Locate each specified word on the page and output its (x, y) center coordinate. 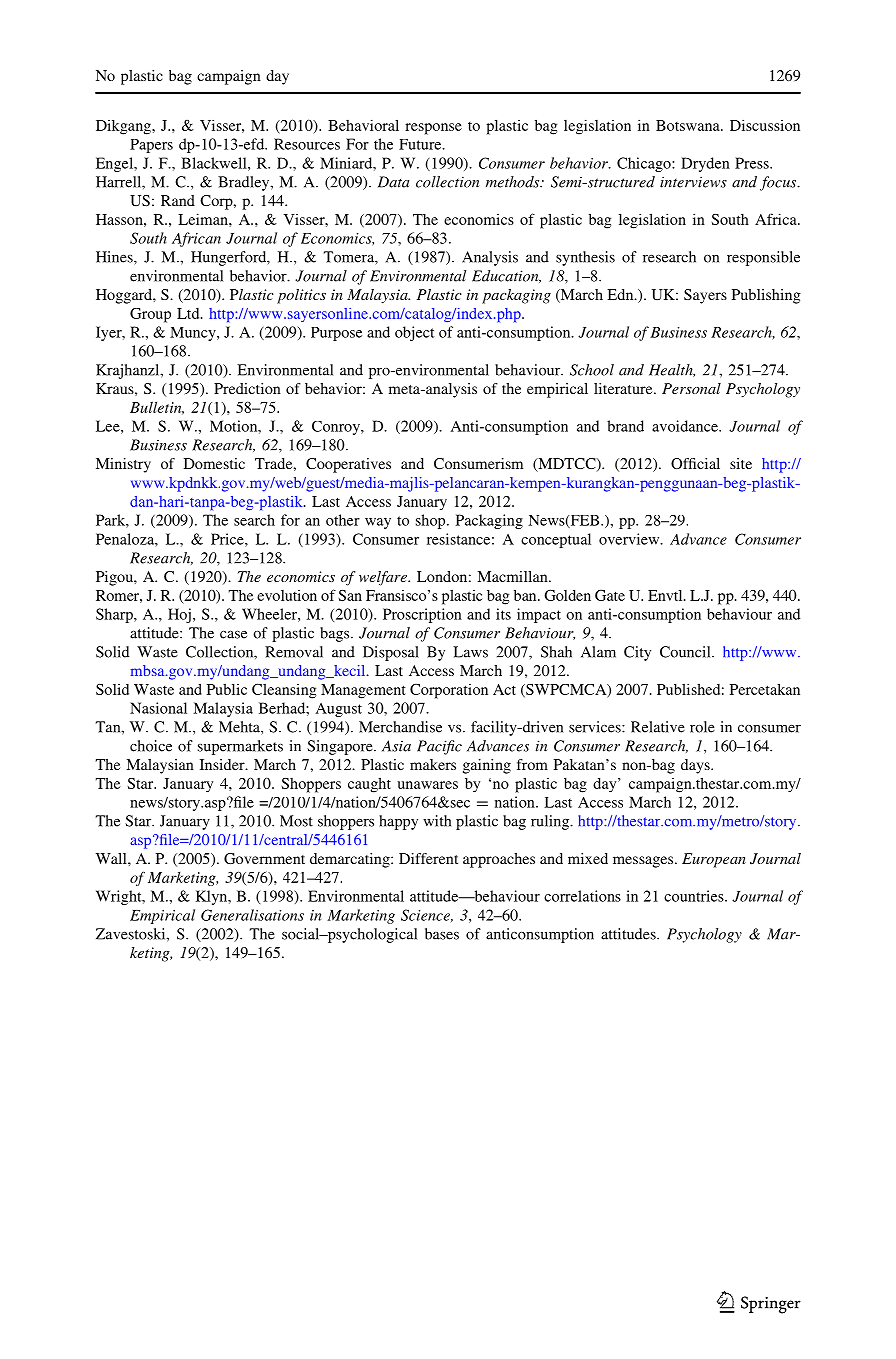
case (233, 635)
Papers (151, 146)
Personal (691, 388)
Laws (470, 652)
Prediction (247, 388)
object (414, 333)
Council (686, 652)
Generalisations (252, 915)
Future (421, 144)
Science (427, 915)
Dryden (705, 164)
